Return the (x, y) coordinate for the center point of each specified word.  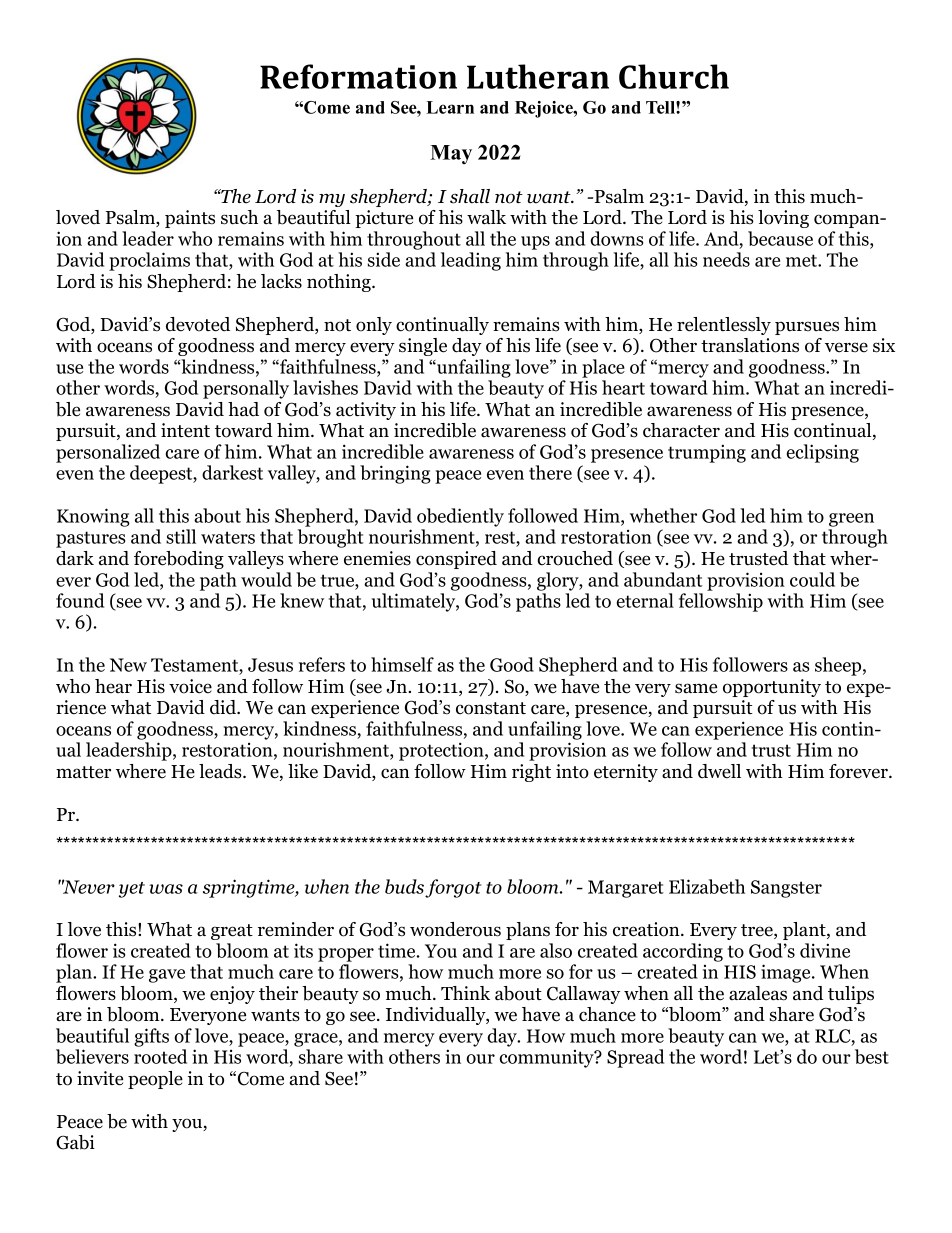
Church (674, 76)
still (181, 536)
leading (471, 261)
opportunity (772, 688)
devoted (198, 324)
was (166, 889)
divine (825, 950)
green (851, 520)
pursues (807, 328)
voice (190, 686)
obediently (460, 517)
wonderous (455, 929)
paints (190, 219)
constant (491, 708)
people (155, 1080)
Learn (450, 107)
